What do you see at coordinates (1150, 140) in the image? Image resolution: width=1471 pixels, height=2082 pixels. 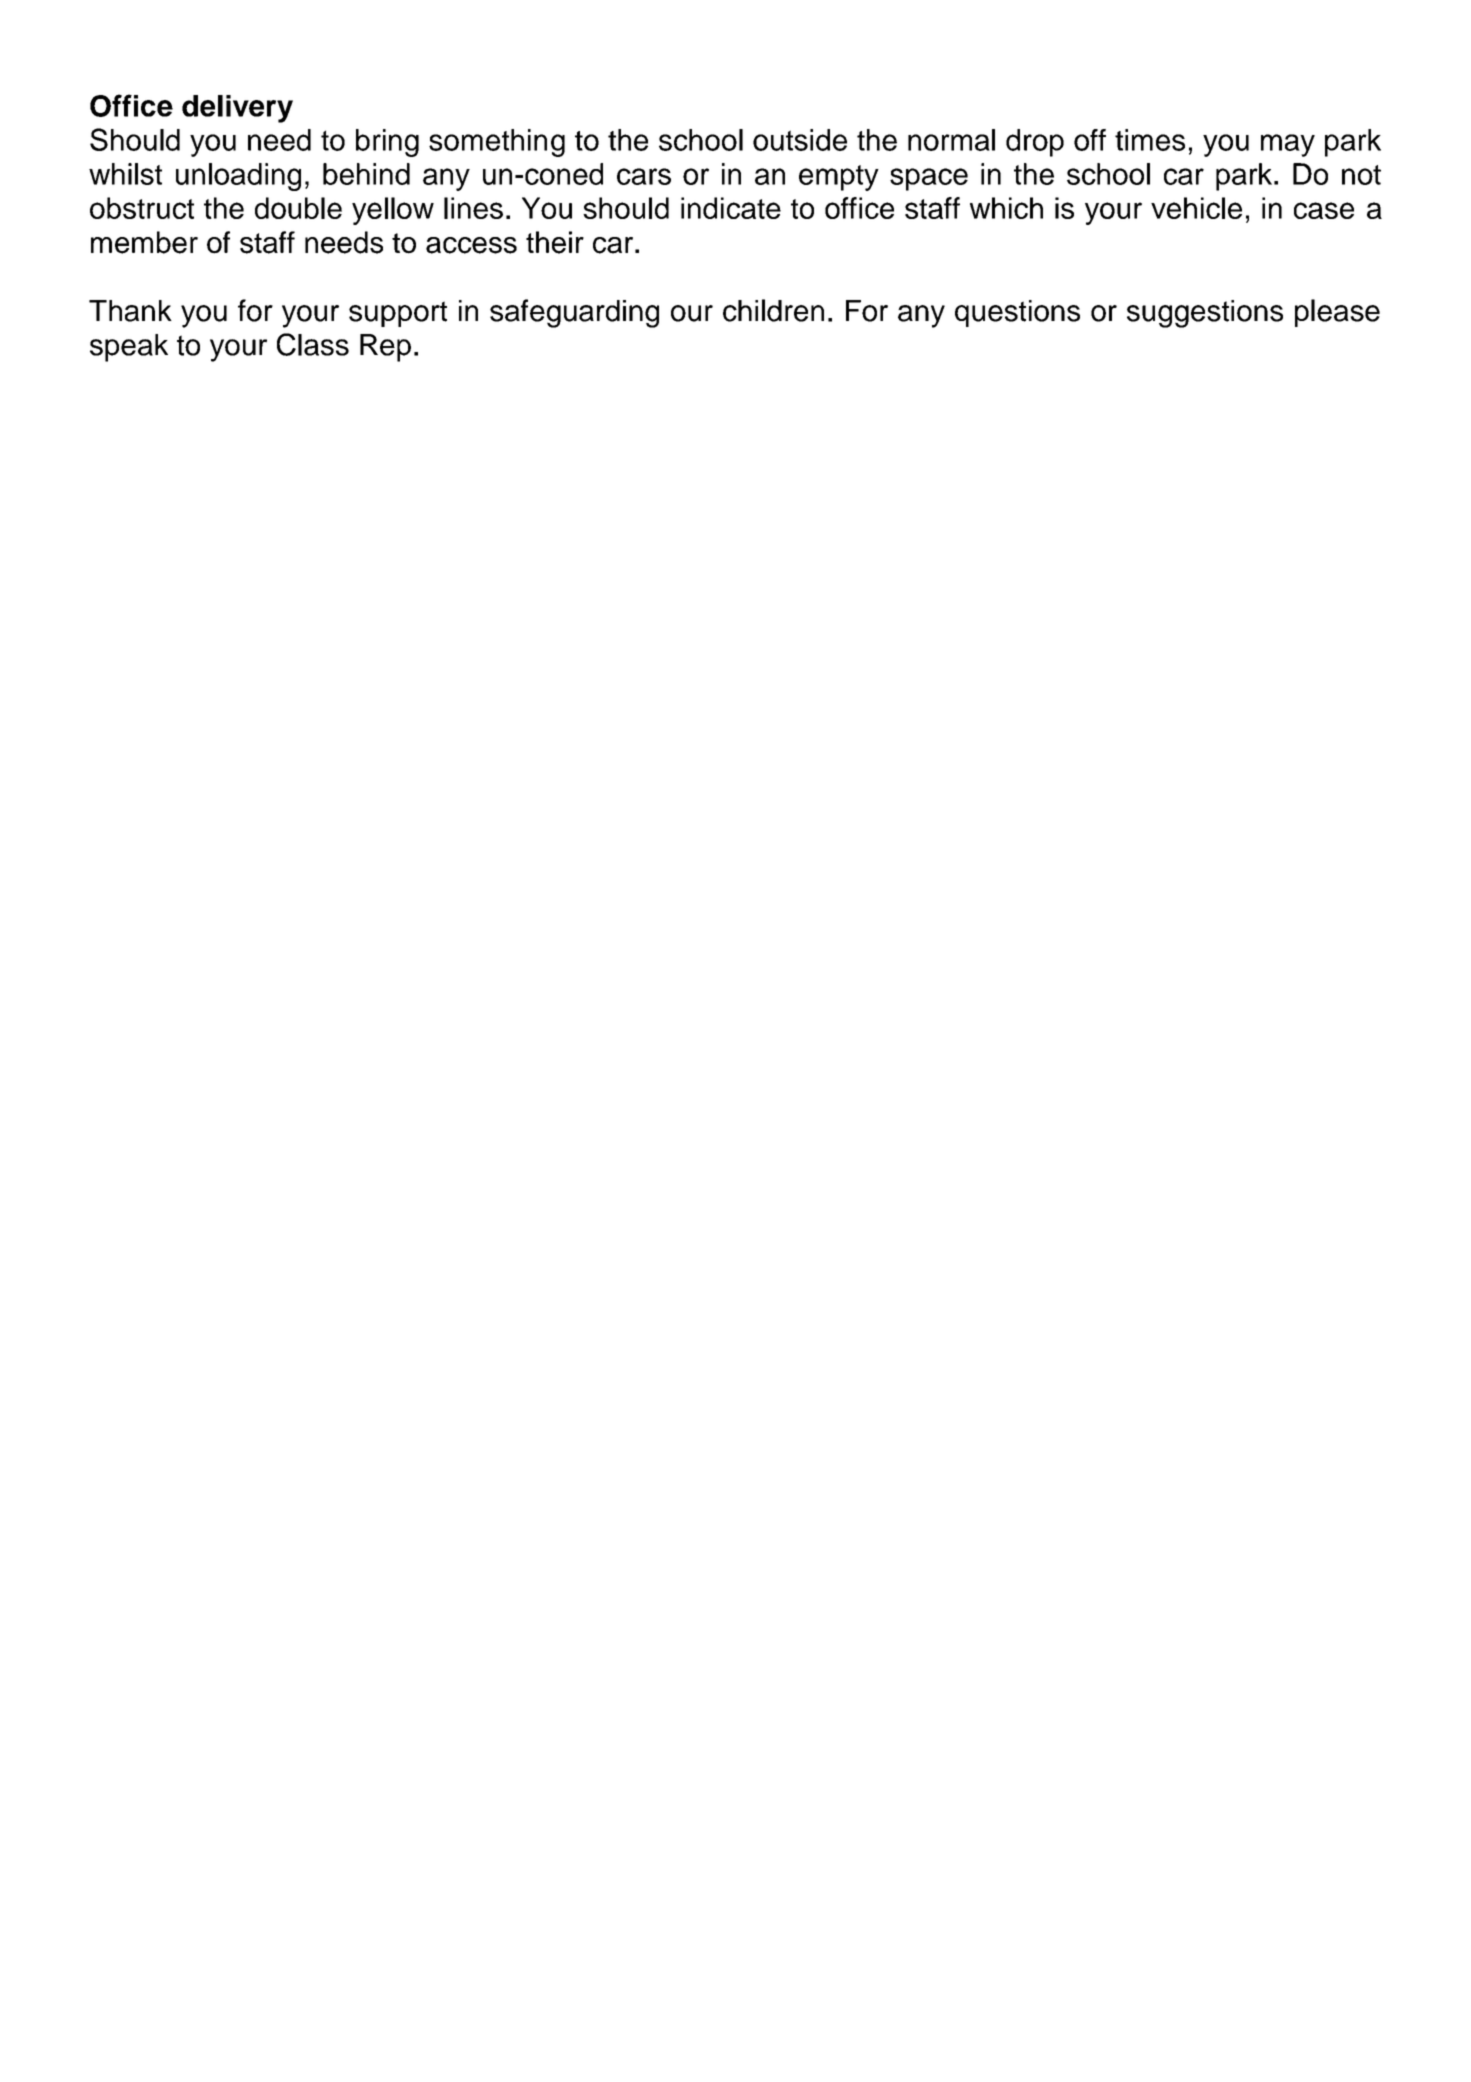 I see `times` at bounding box center [1150, 140].
